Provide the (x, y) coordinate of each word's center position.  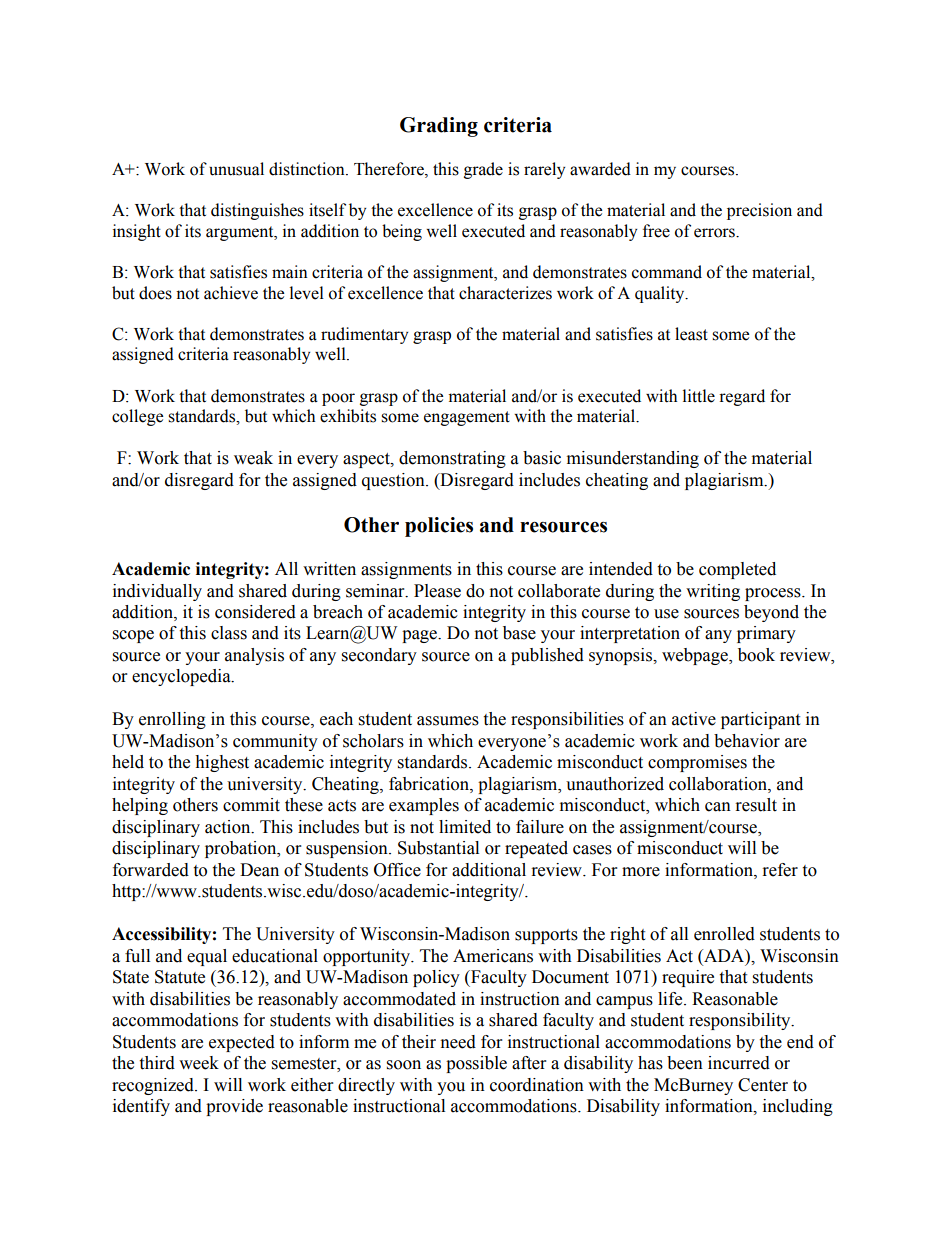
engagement (467, 418)
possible (476, 1064)
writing (713, 592)
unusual (236, 169)
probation (242, 849)
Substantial (438, 848)
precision (759, 211)
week (199, 1063)
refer (780, 870)
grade (483, 170)
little (699, 396)
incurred (739, 1063)
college (137, 417)
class (229, 633)
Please (437, 591)
